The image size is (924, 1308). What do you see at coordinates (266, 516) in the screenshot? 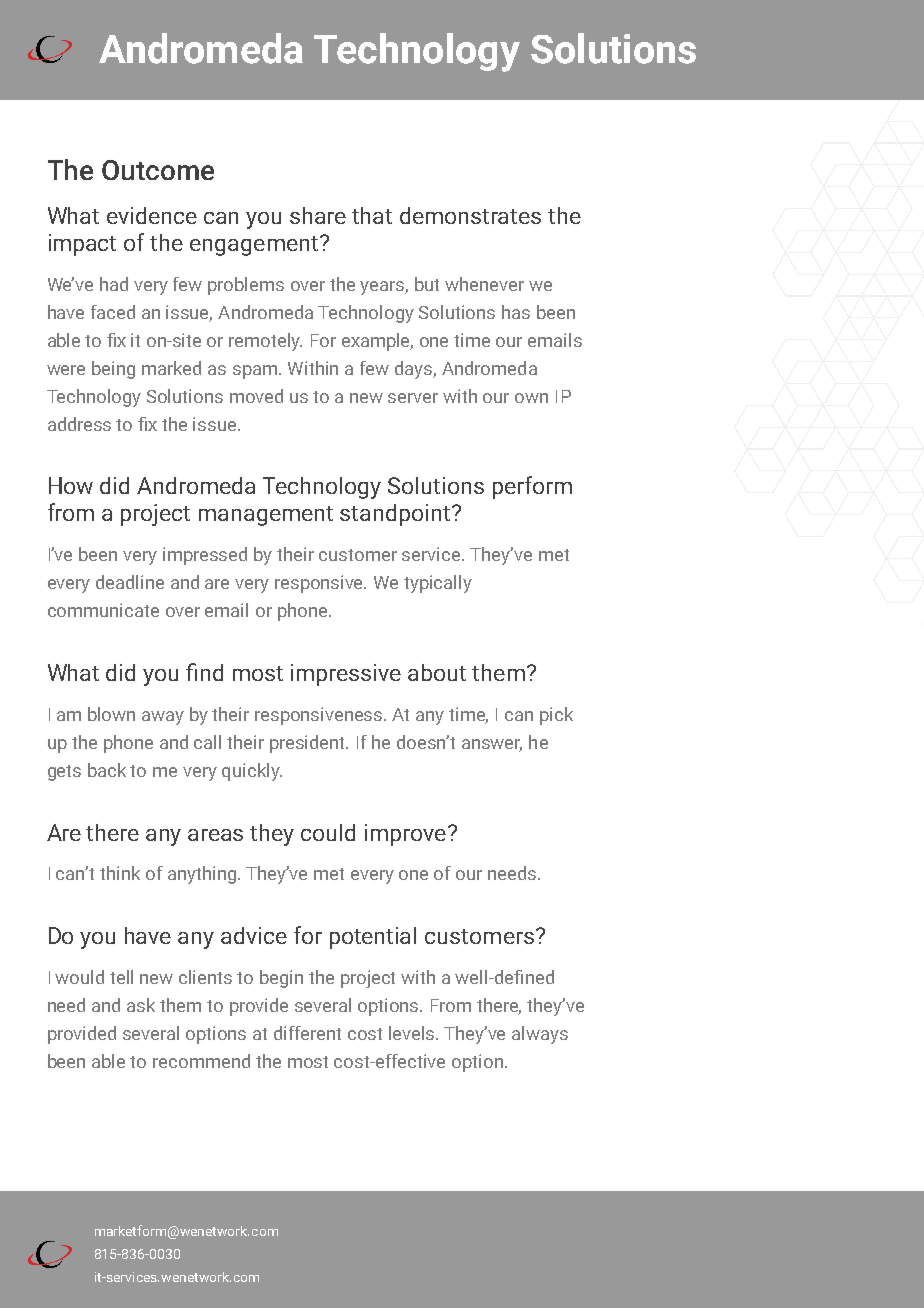
I see `management` at bounding box center [266, 516].
